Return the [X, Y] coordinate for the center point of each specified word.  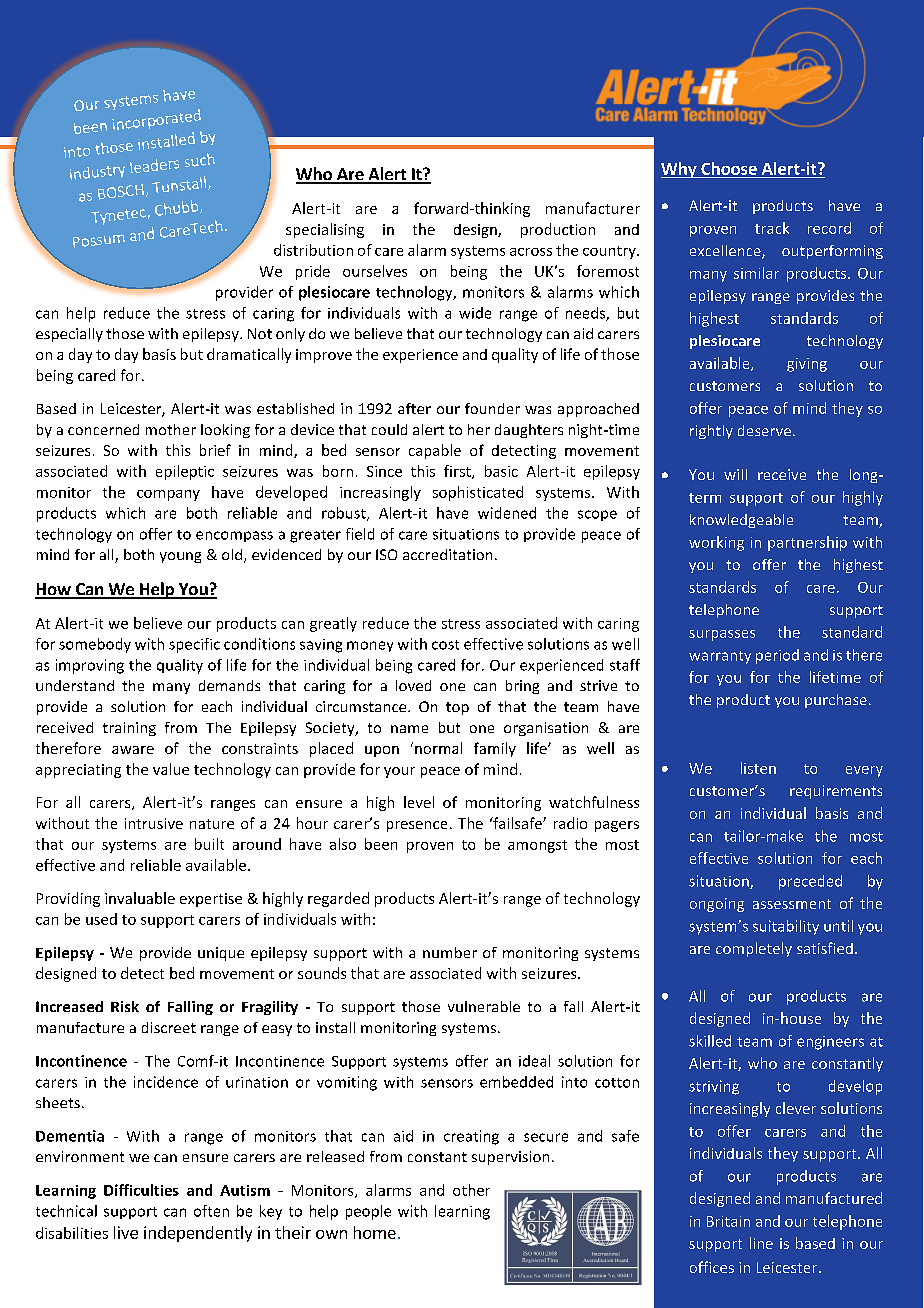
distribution [313, 250]
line [761, 1243]
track [772, 228]
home [375, 1232]
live [126, 1232]
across [531, 252]
